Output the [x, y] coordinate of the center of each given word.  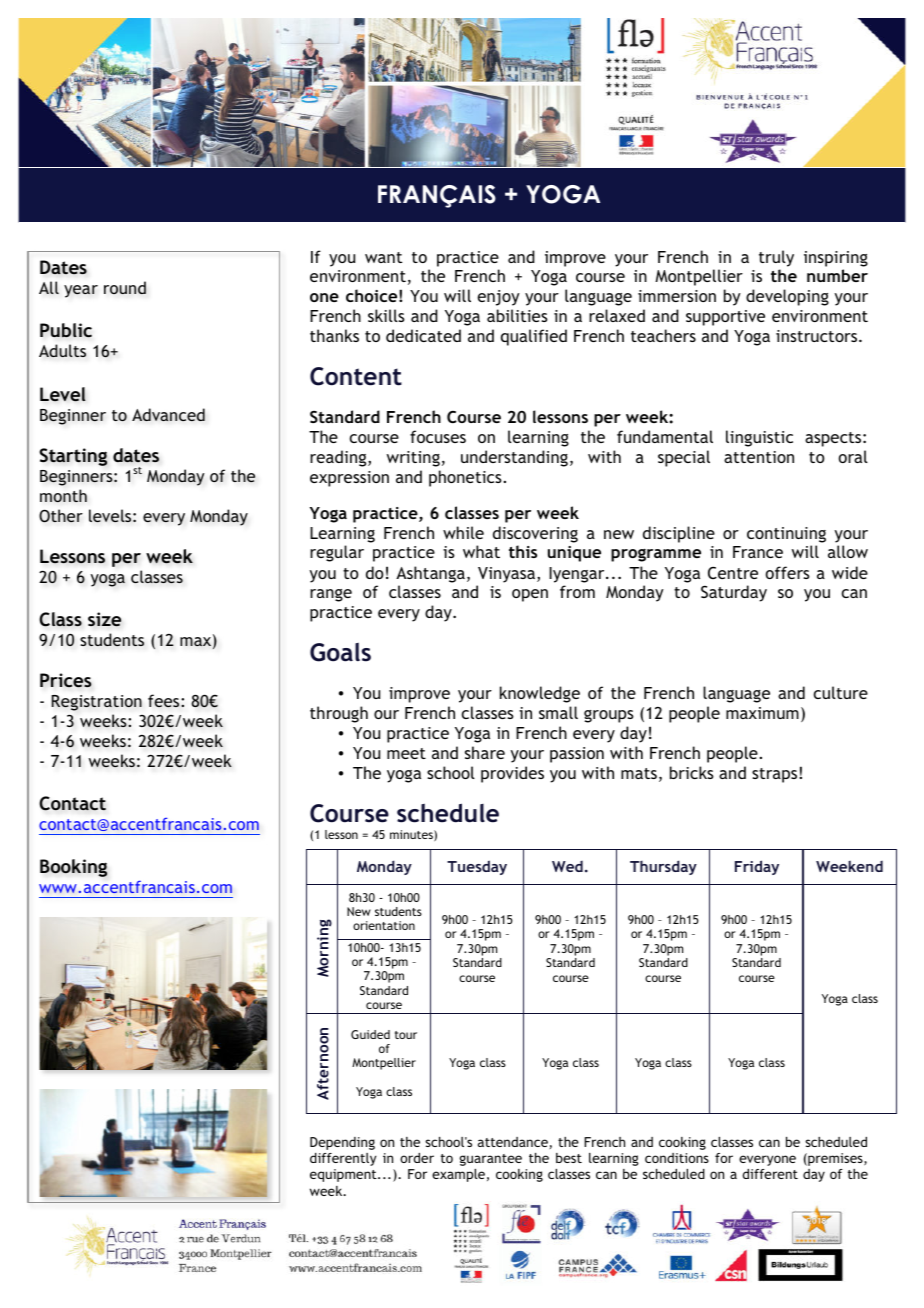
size [104, 619]
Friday [757, 867]
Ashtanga [430, 574]
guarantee [491, 1160]
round [125, 288]
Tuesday [477, 867]
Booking [73, 868]
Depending [342, 1143]
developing [787, 297]
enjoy [499, 298]
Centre [733, 573]
